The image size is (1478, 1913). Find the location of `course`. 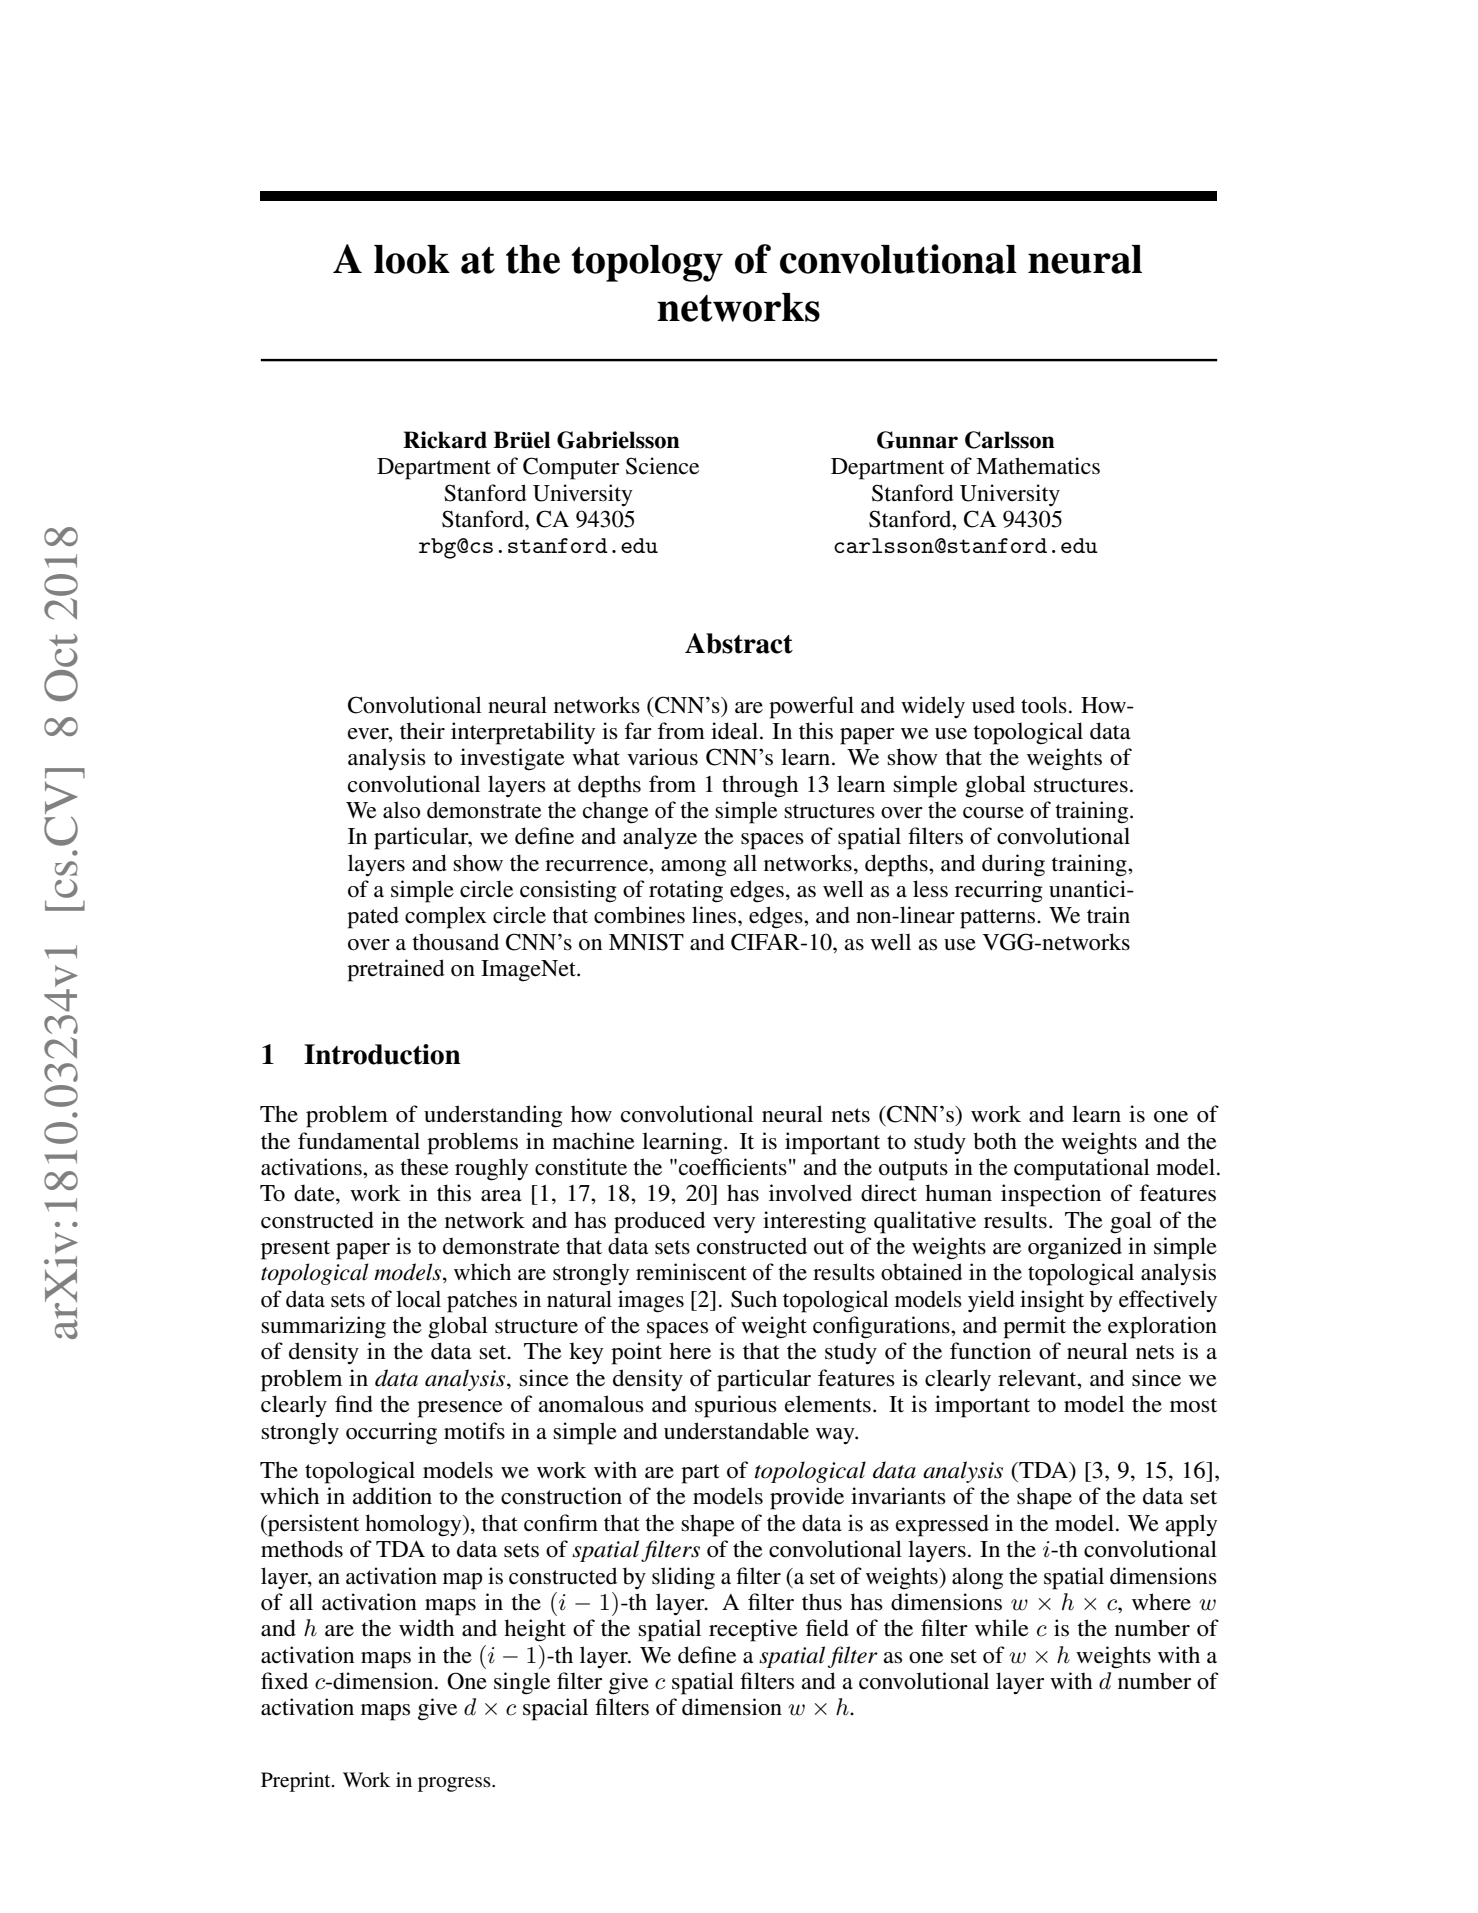

course is located at coordinates (993, 813).
